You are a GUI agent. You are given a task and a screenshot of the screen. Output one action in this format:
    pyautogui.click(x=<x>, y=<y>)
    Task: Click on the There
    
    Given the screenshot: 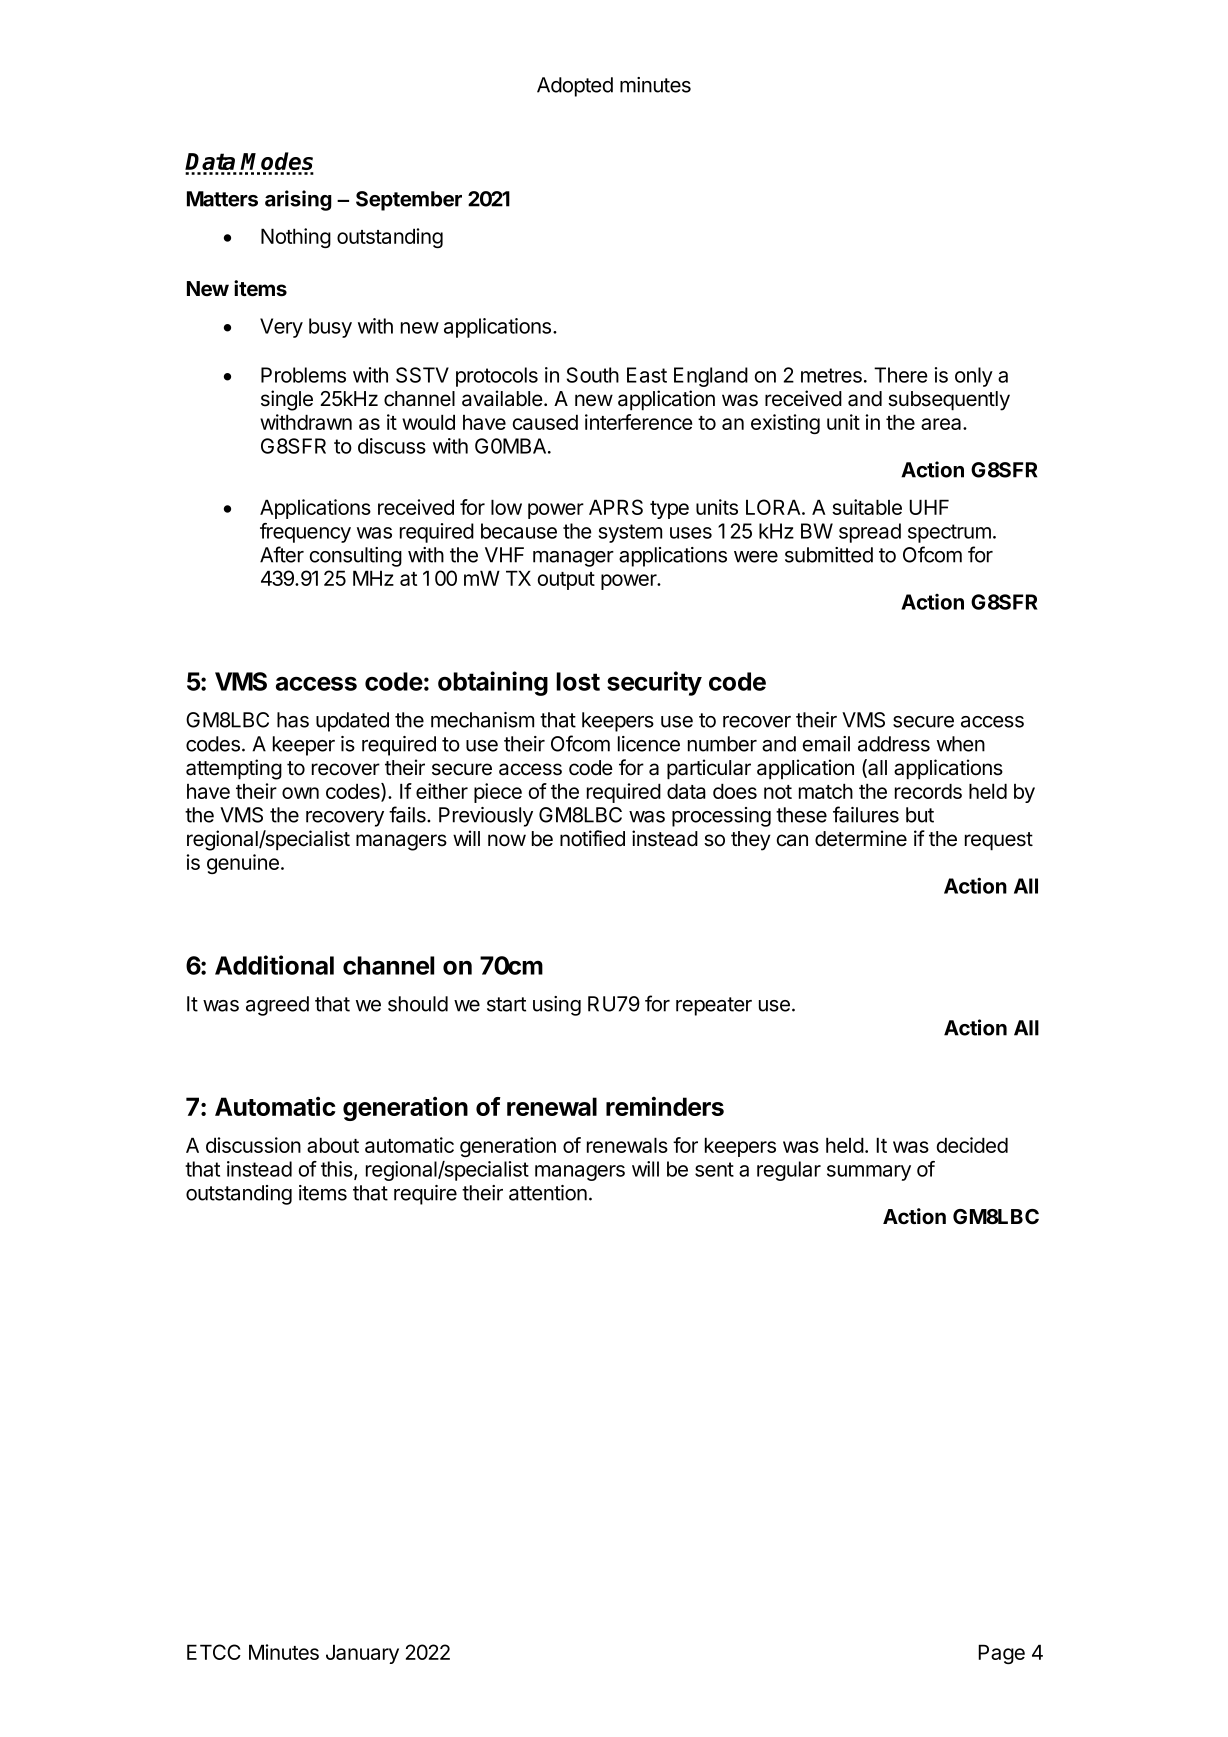 What is the action you would take?
    pyautogui.click(x=901, y=375)
